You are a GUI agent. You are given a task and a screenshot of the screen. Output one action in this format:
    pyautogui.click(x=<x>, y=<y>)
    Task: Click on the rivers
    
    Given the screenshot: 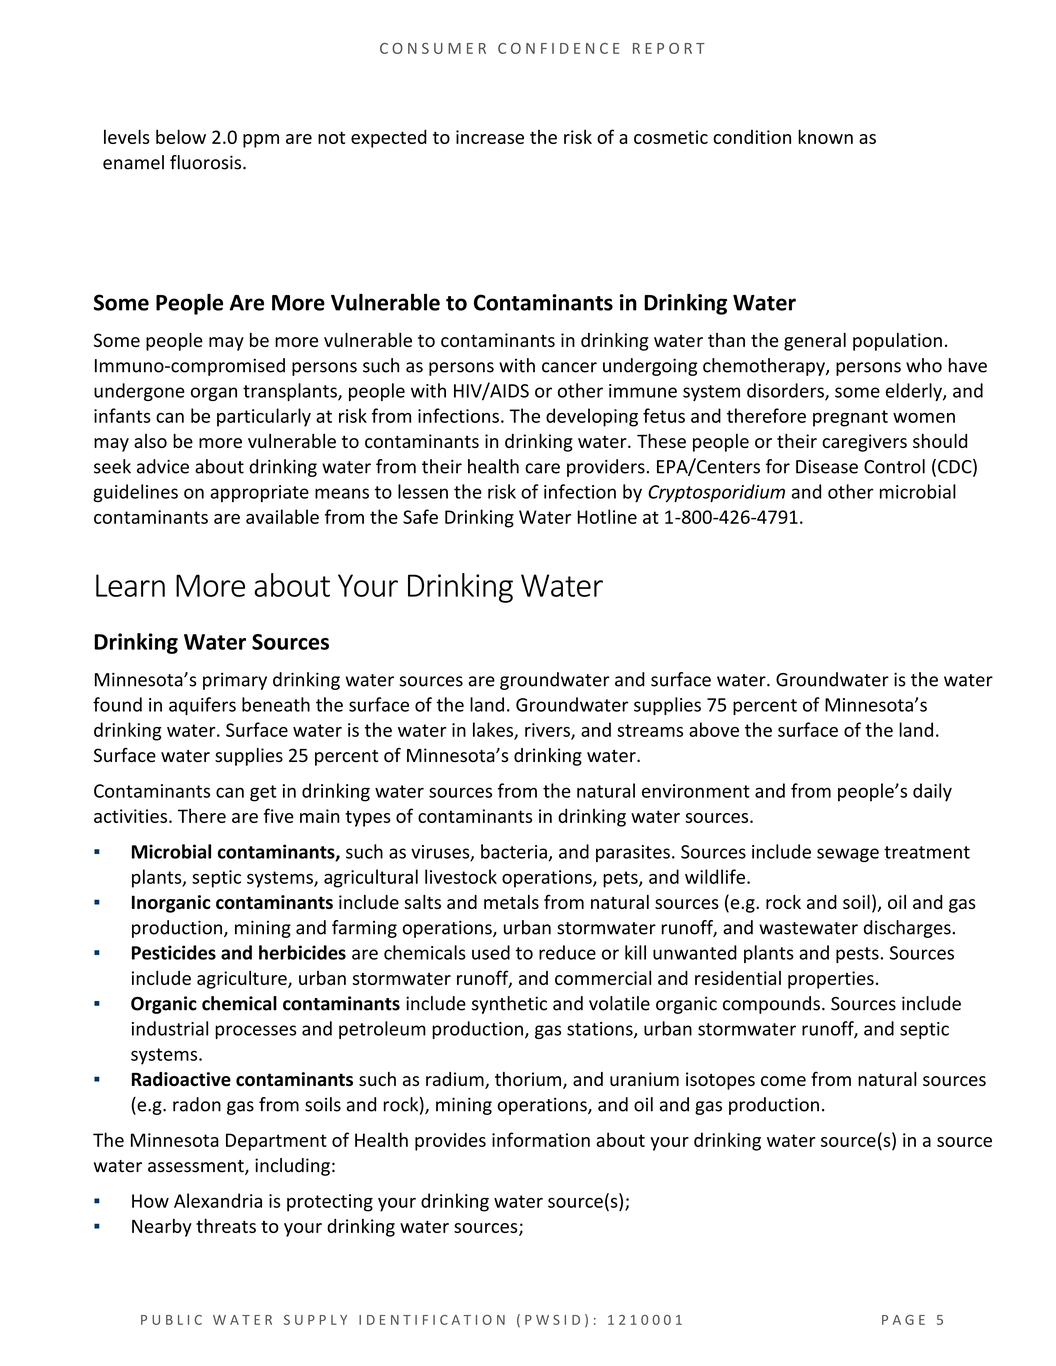 What is the action you would take?
    pyautogui.click(x=548, y=731)
